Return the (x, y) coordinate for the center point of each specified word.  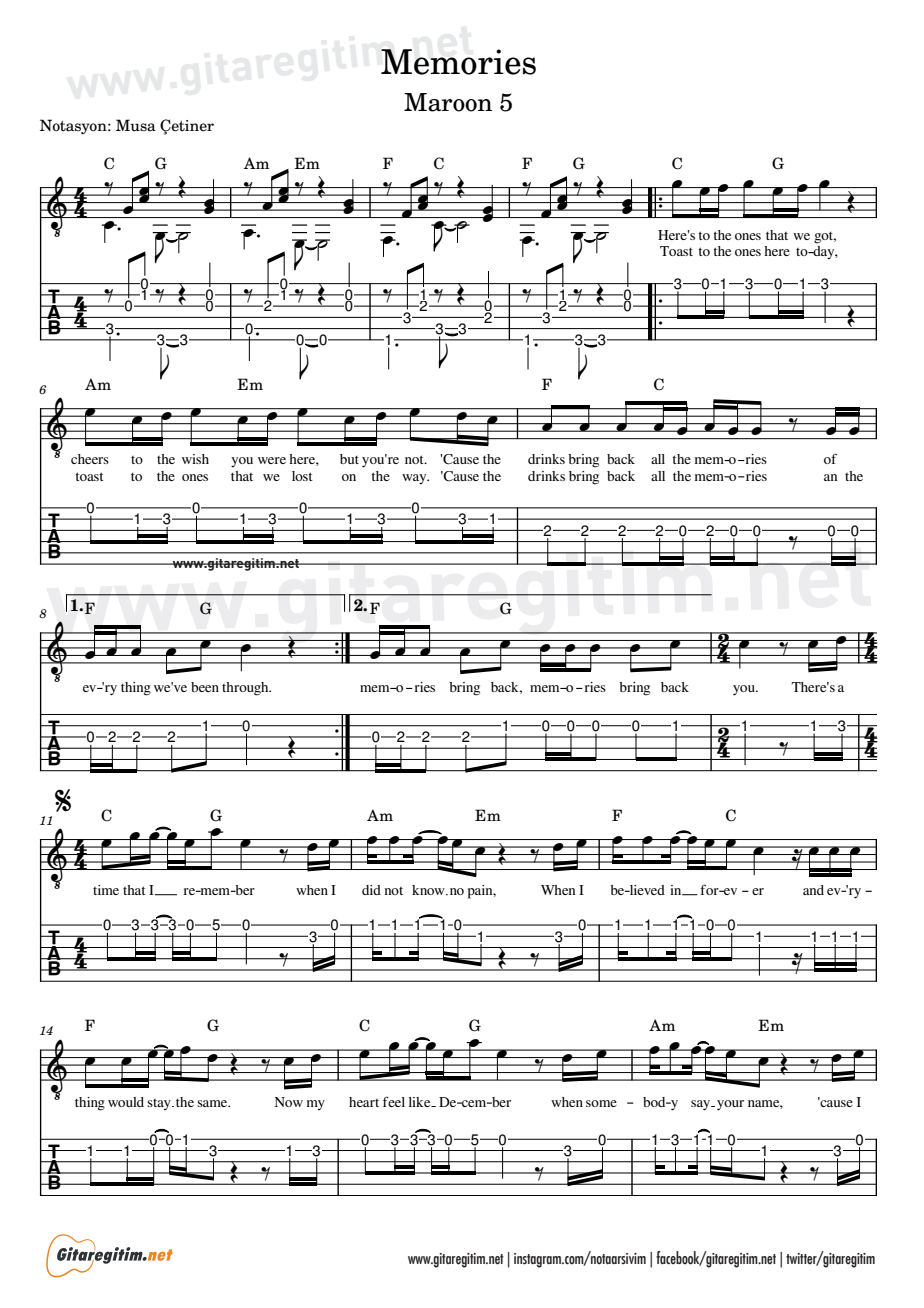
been (205, 687)
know (429, 890)
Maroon (448, 102)
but (349, 459)
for (710, 889)
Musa (136, 125)
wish (195, 459)
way (415, 479)
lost (302, 476)
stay (160, 1104)
